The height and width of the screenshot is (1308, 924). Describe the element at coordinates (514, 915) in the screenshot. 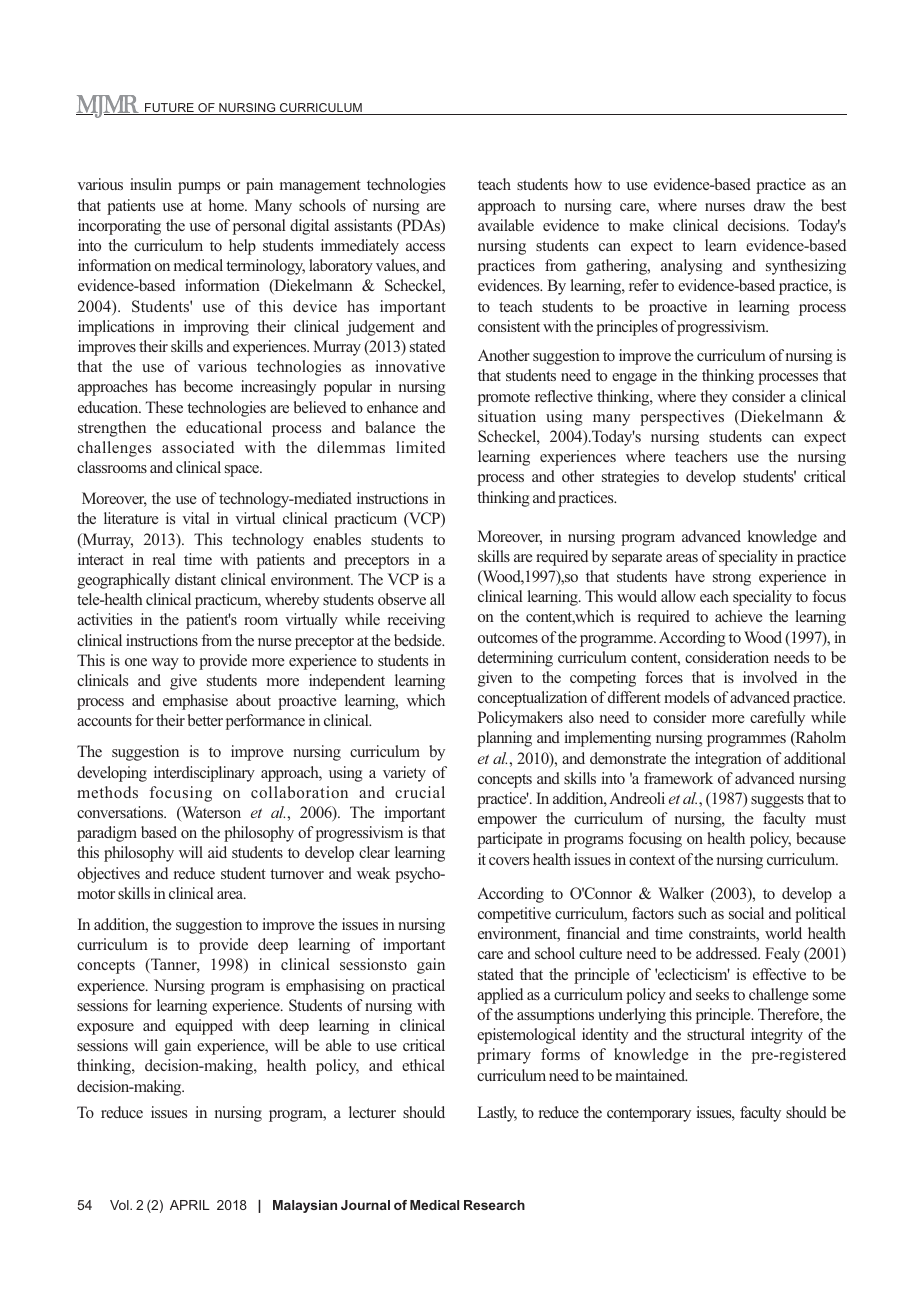

I see `competitive` at that location.
